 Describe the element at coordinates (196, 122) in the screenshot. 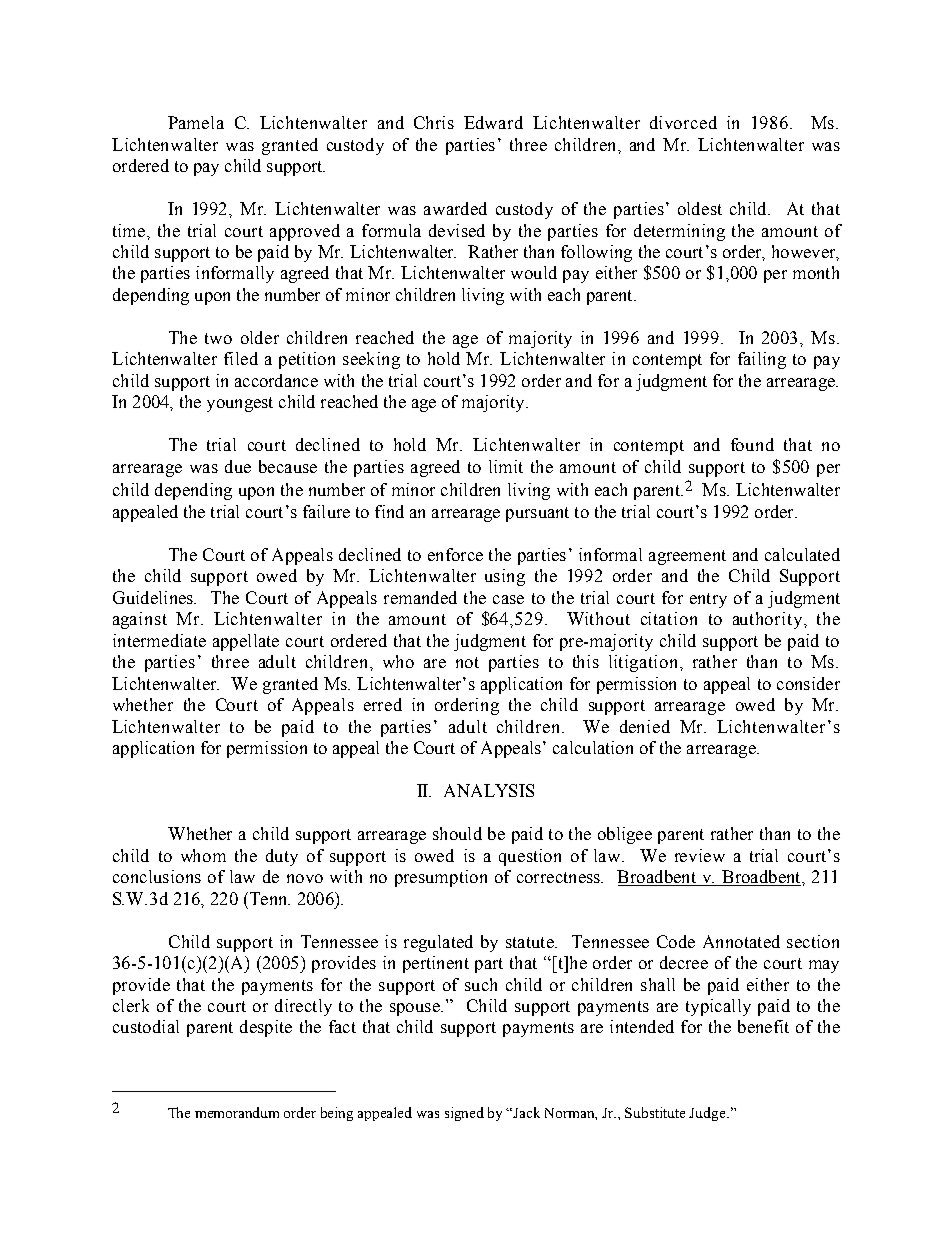

I see `Pamela` at that location.
